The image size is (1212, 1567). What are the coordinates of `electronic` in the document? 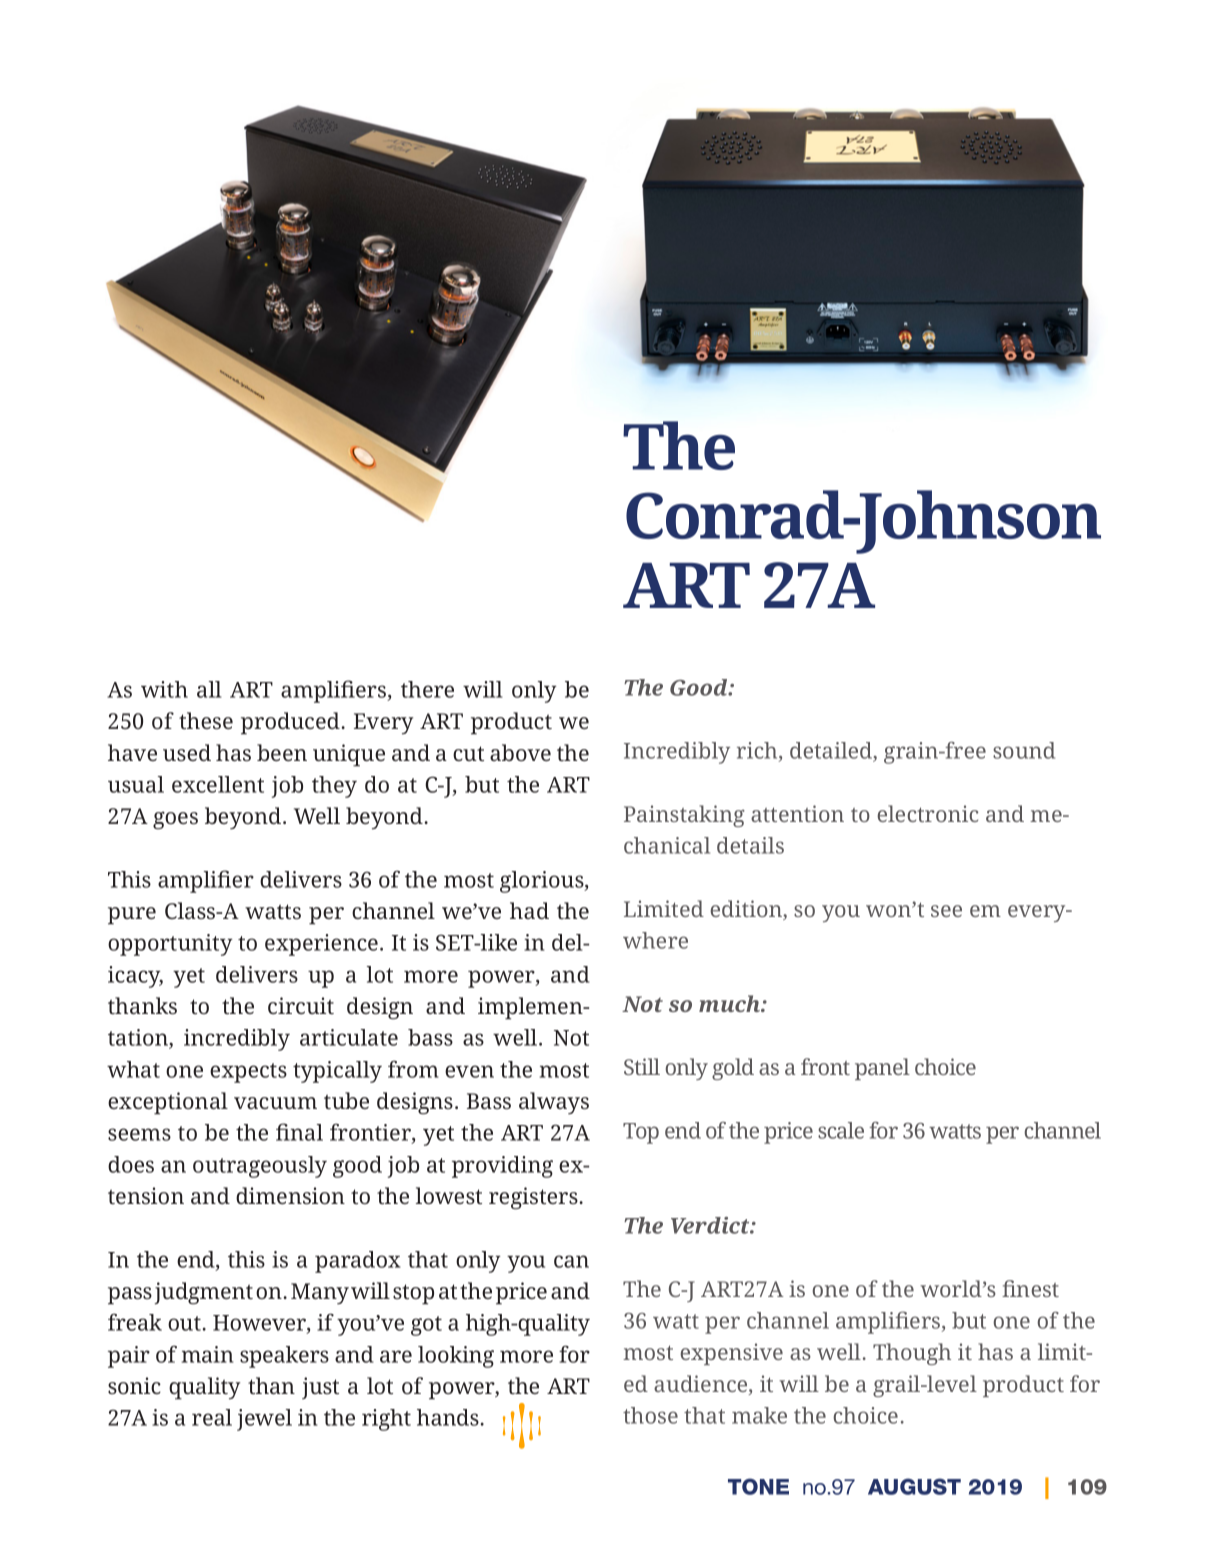 It's located at (928, 813).
